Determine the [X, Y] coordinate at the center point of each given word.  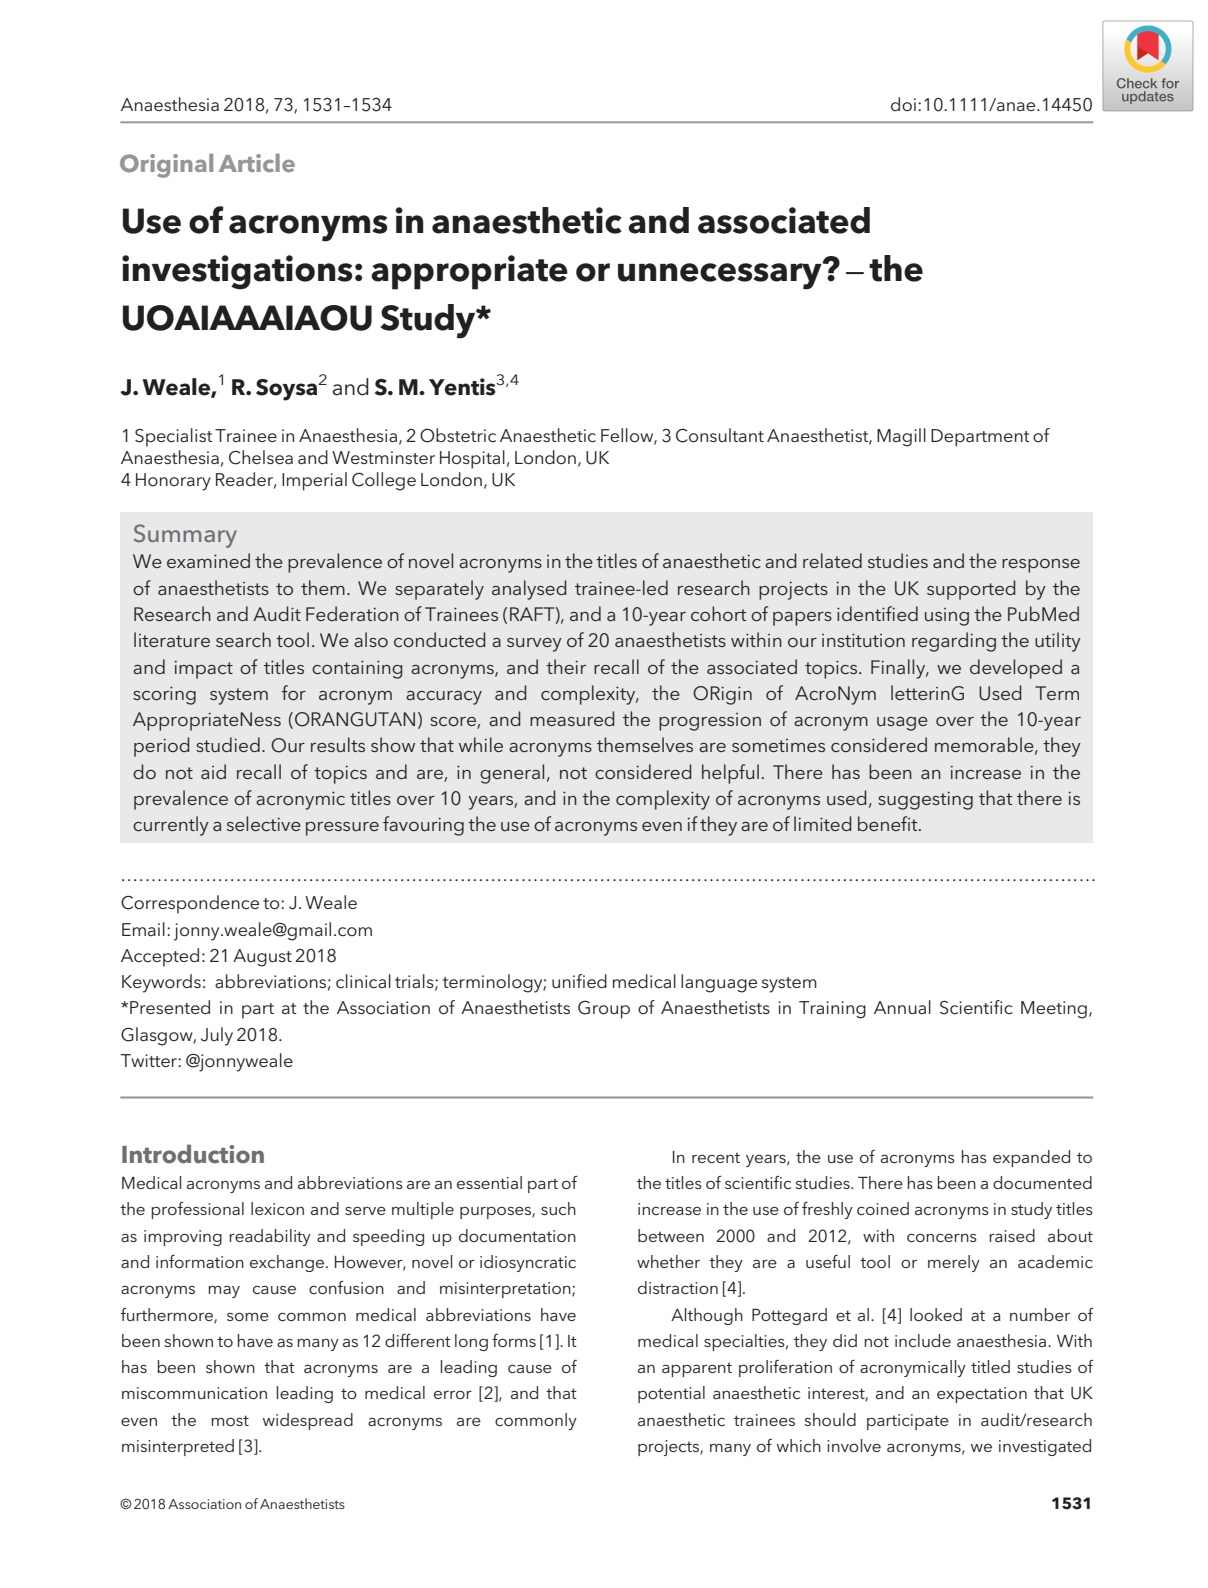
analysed [529, 590]
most [230, 1420]
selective [264, 823]
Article [257, 163]
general [512, 774]
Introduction [193, 1154]
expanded [1031, 1158]
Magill [901, 437]
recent [716, 1158]
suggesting [925, 801]
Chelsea [261, 457]
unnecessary [721, 275]
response [1041, 566]
